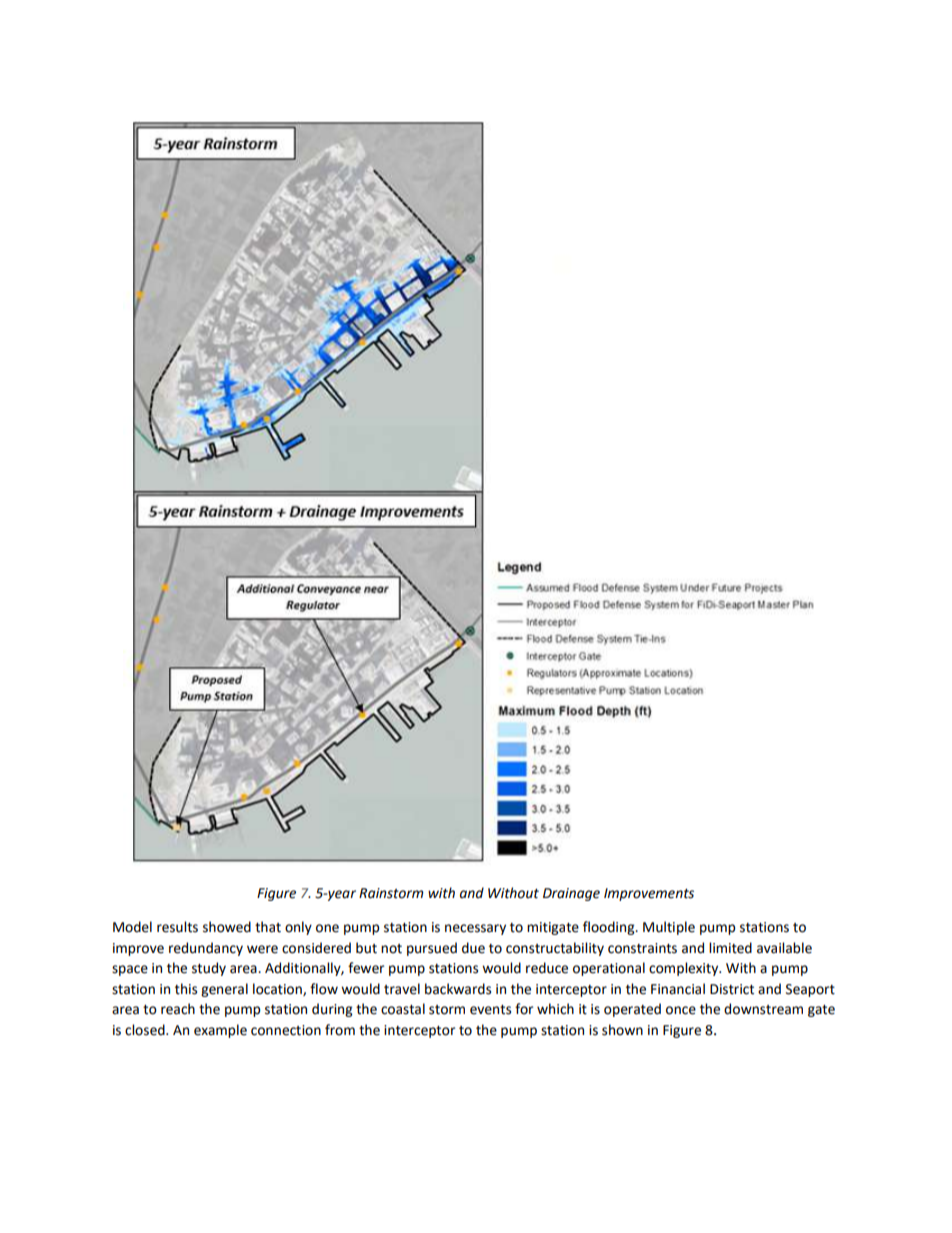 The width and height of the screenshot is (952, 1233). Describe the element at coordinates (224, 990) in the screenshot. I see `general` at that location.
